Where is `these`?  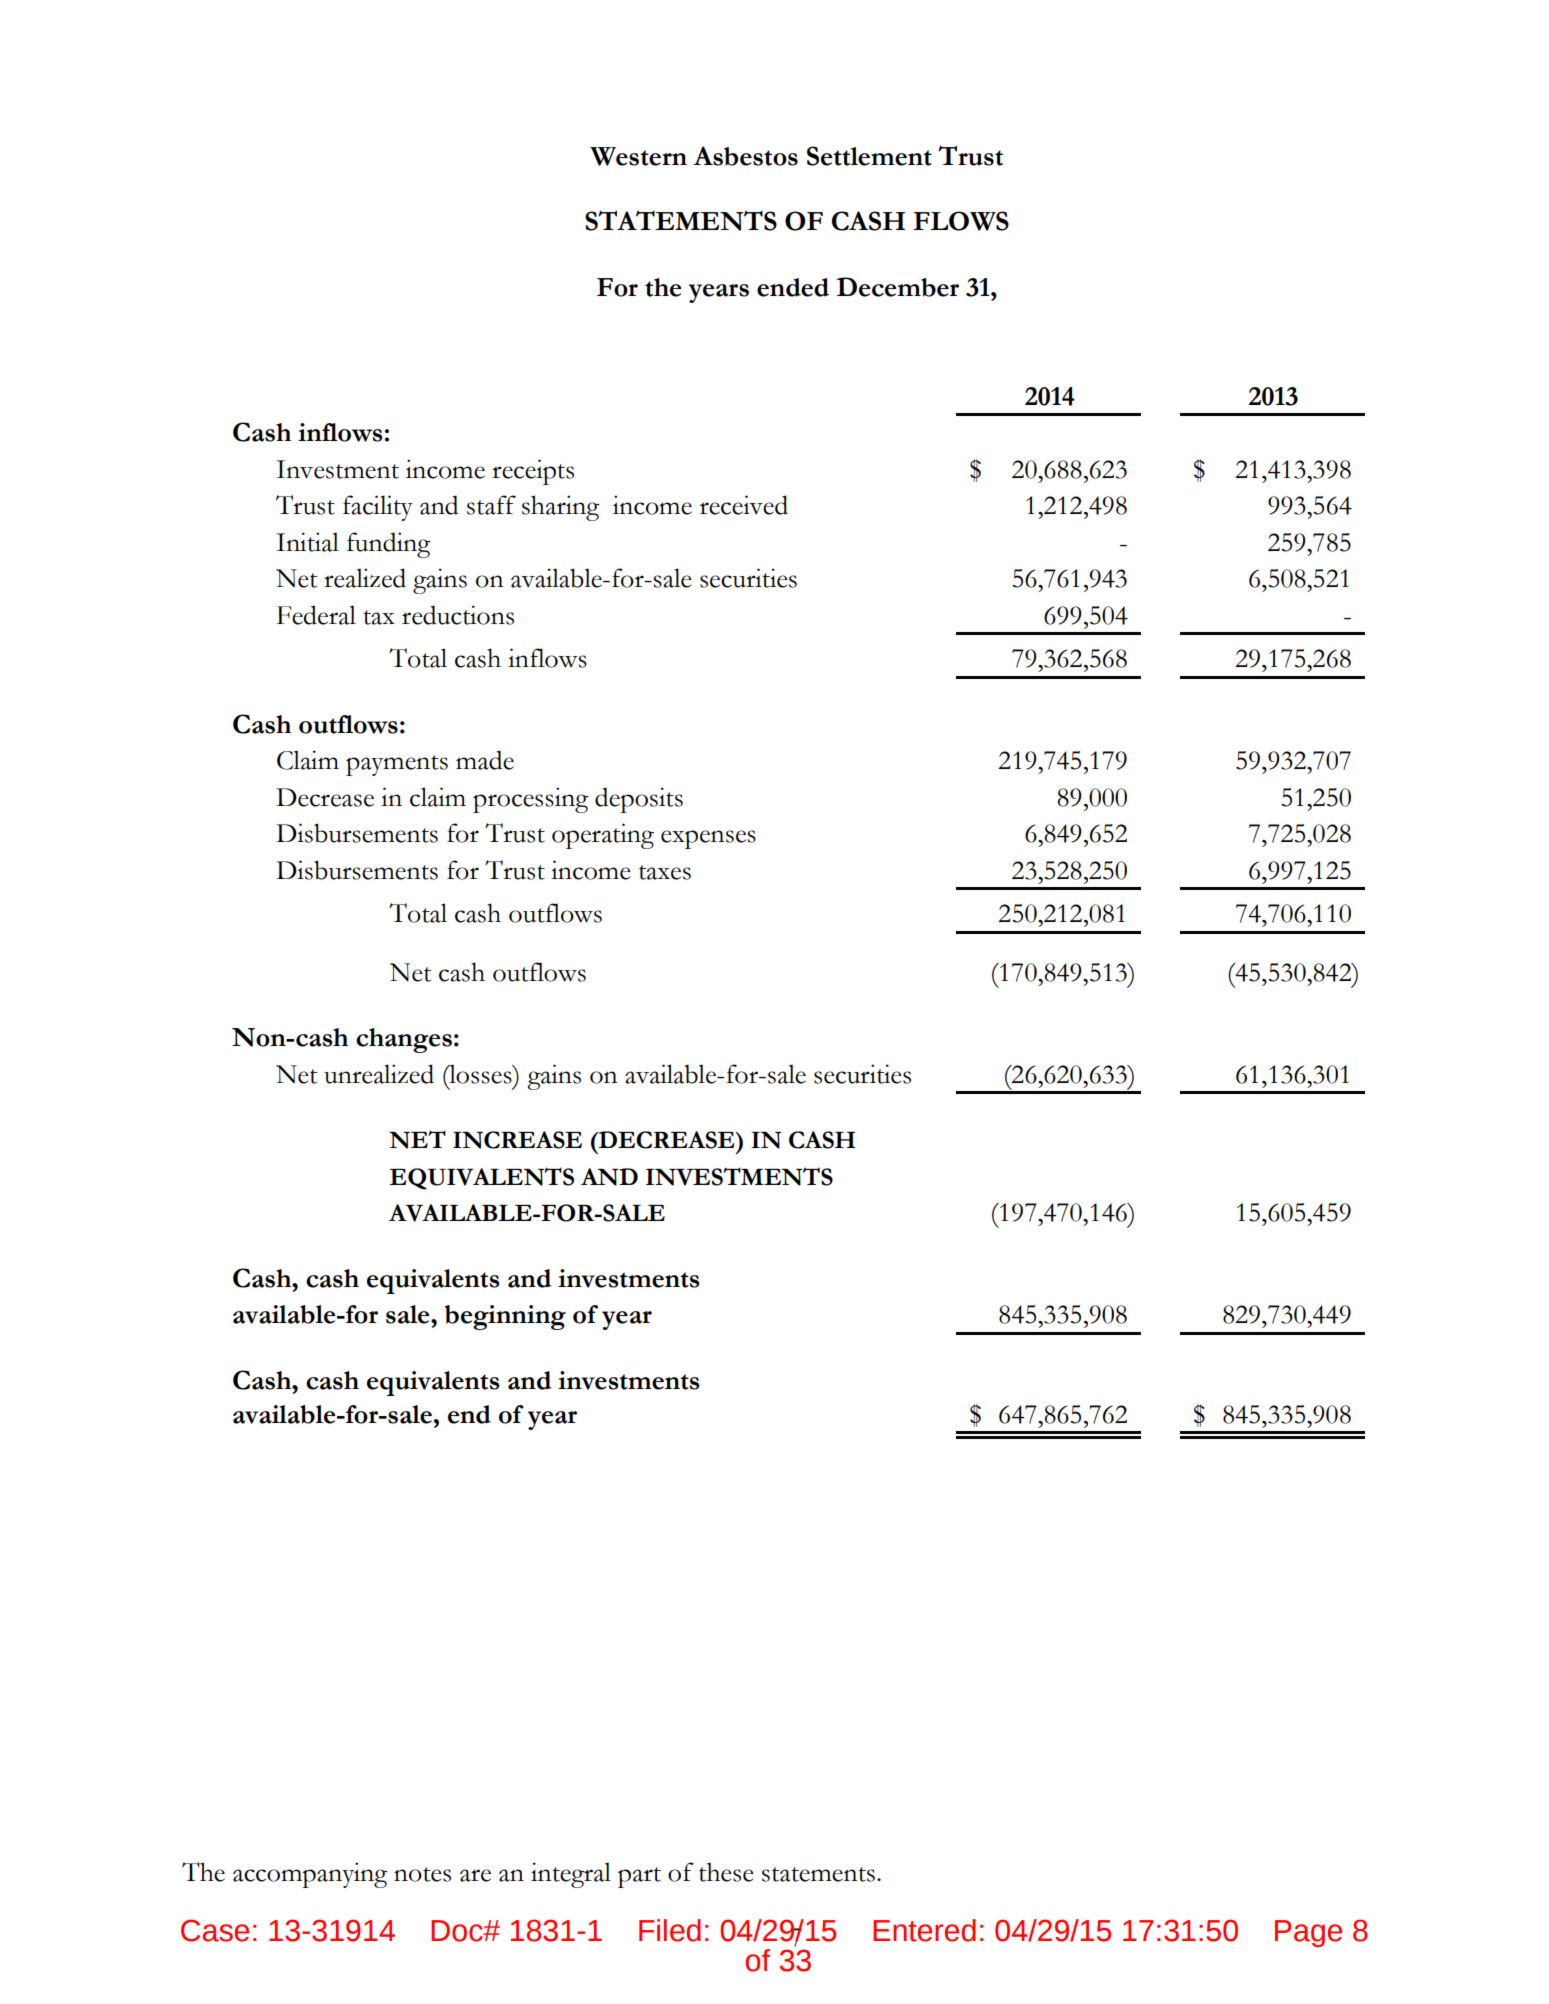
these is located at coordinates (726, 1872).
